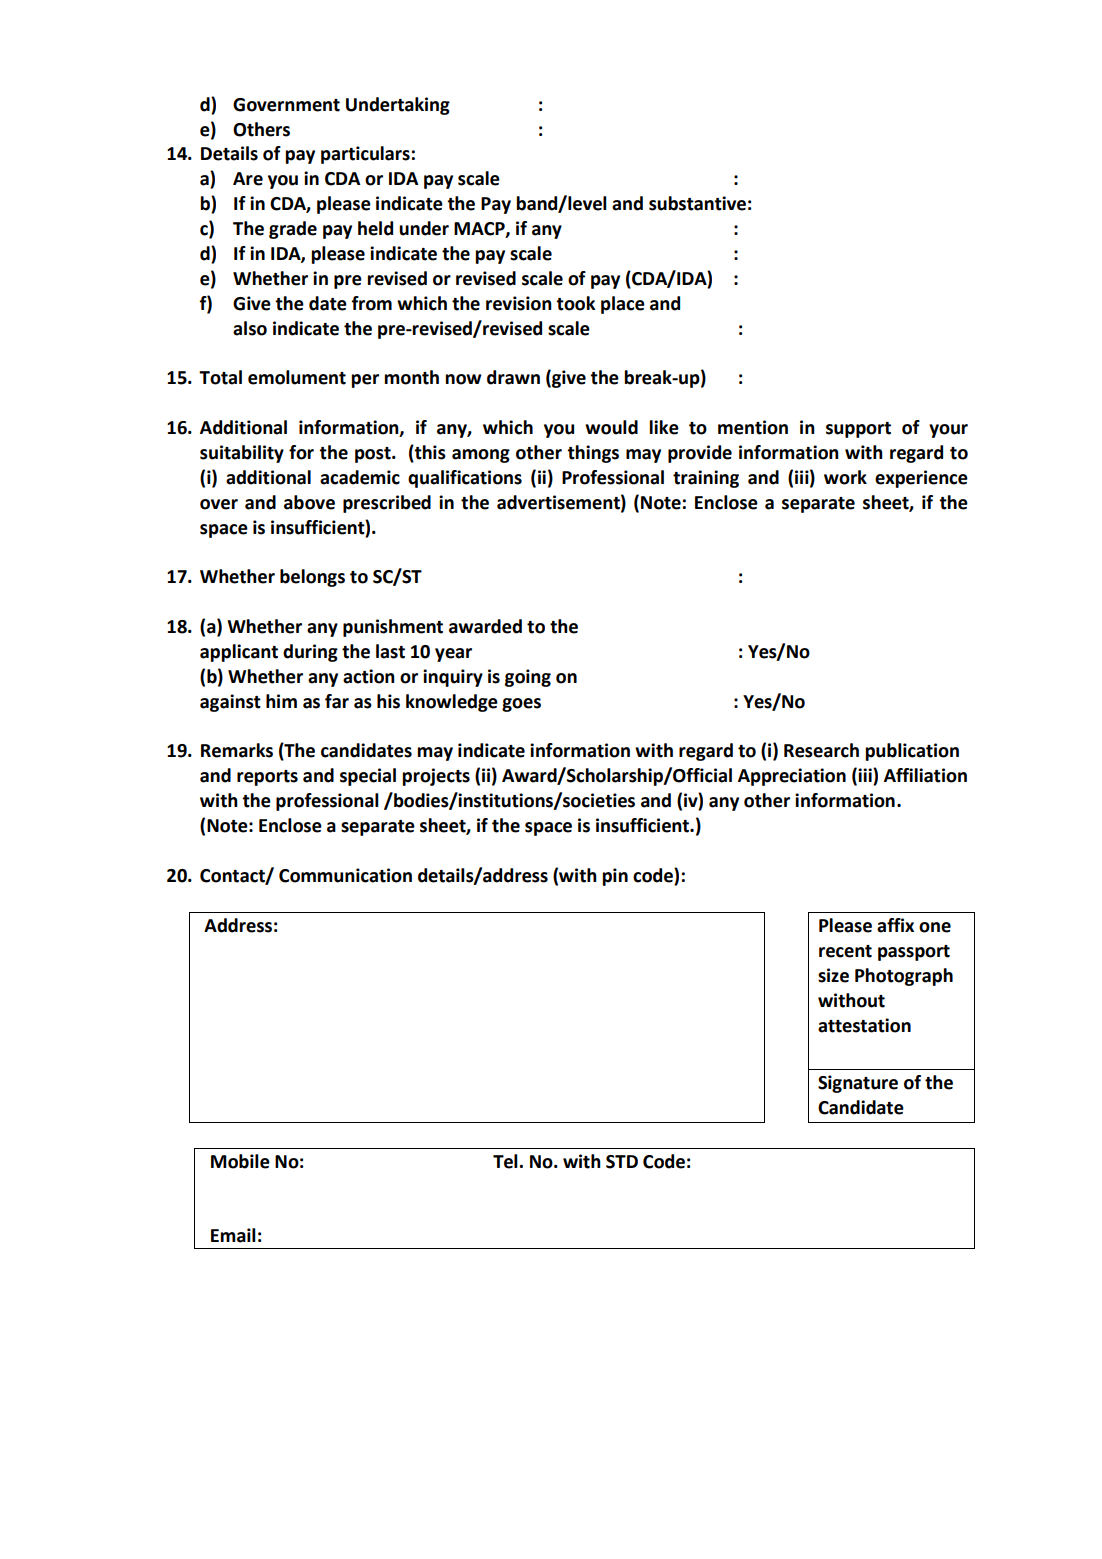 The height and width of the screenshot is (1559, 1102). I want to click on pin, so click(615, 877).
